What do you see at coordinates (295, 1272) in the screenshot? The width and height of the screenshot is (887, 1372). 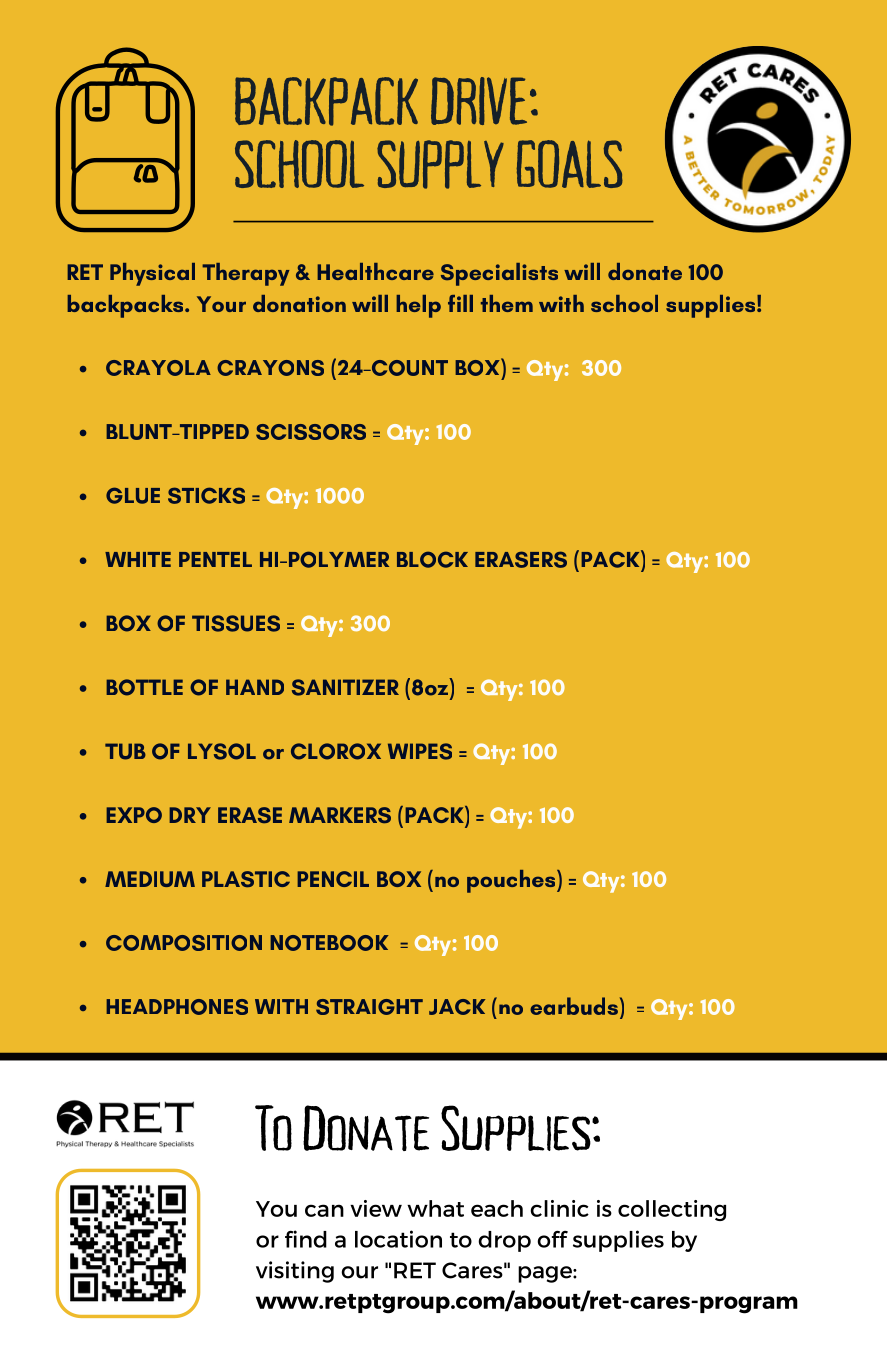 I see `visiting` at bounding box center [295, 1272].
